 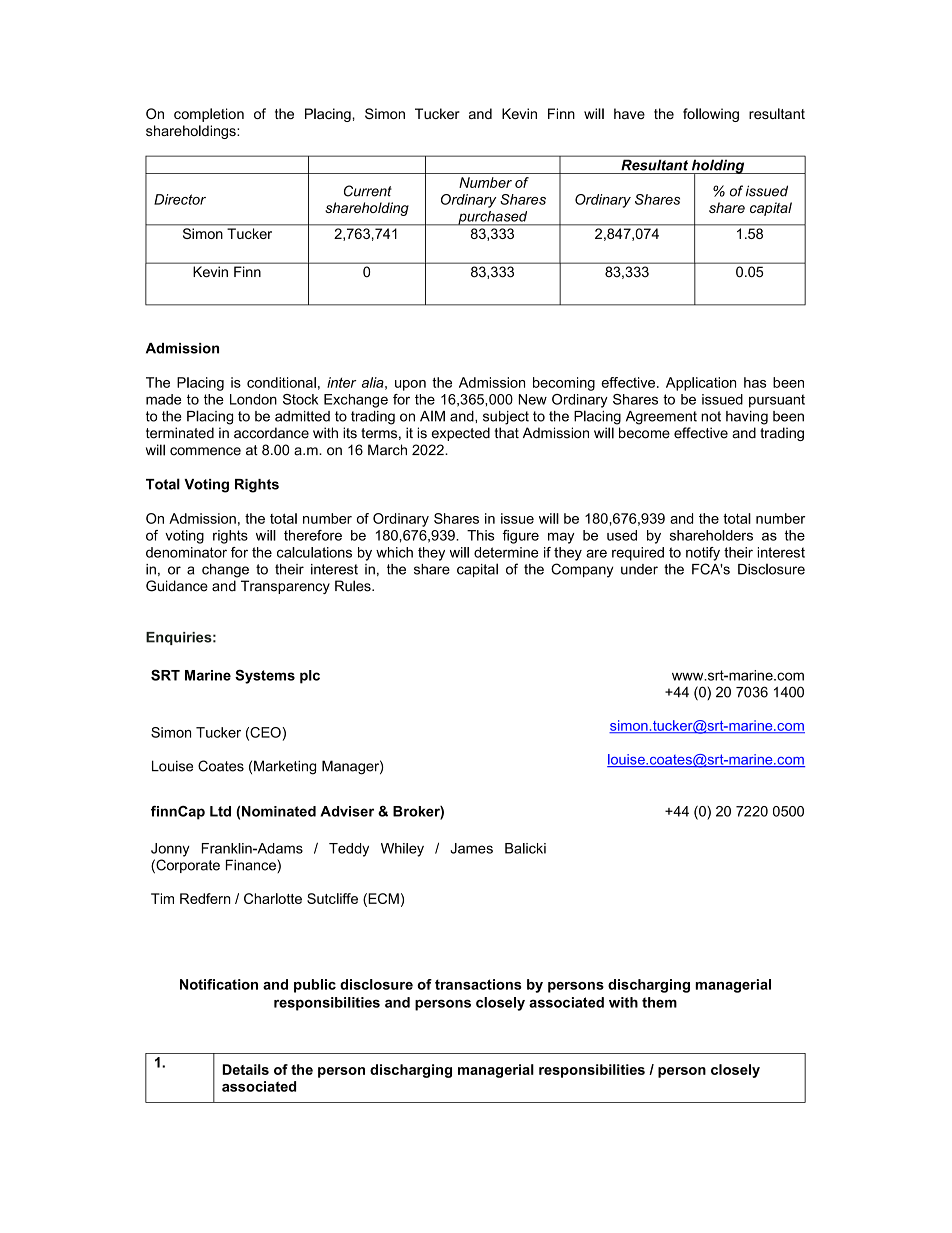 I want to click on under, so click(x=639, y=569).
